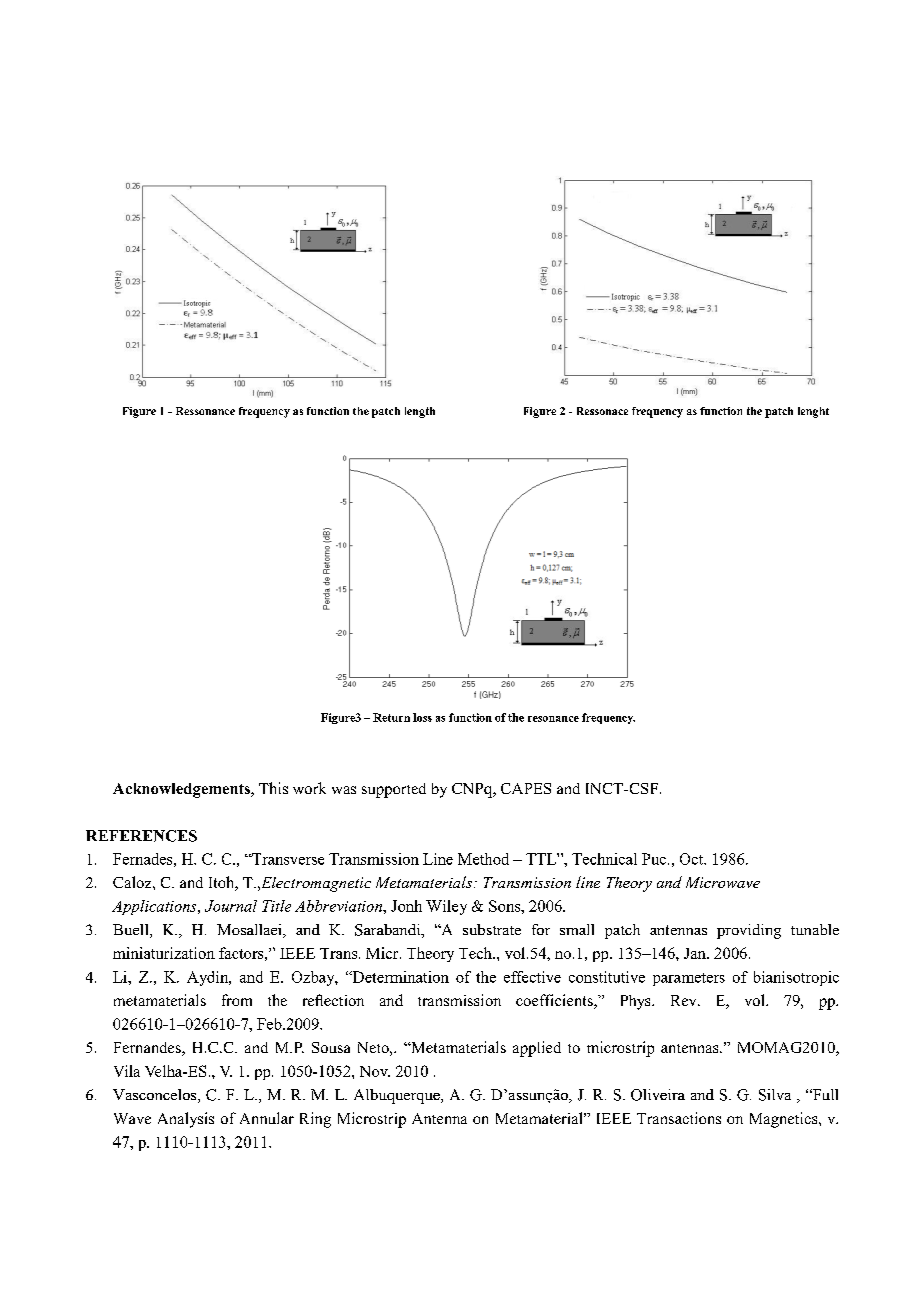 Image resolution: width=924 pixels, height=1308 pixels. Describe the element at coordinates (526, 788) in the screenshot. I see `CAPES` at that location.
